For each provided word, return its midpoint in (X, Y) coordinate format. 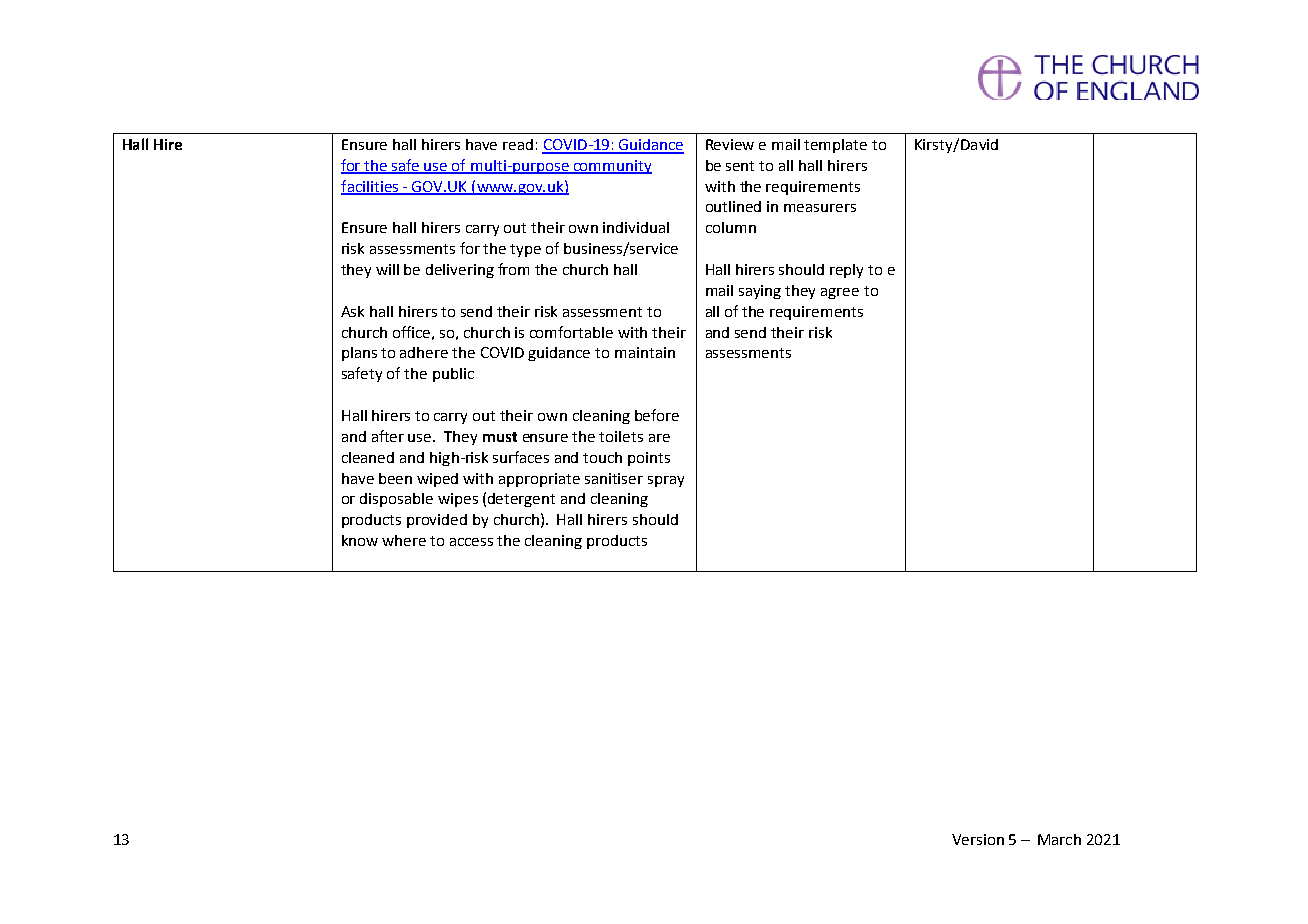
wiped (437, 480)
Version (978, 839)
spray (666, 481)
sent (740, 166)
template (835, 146)
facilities (371, 187)
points (649, 459)
